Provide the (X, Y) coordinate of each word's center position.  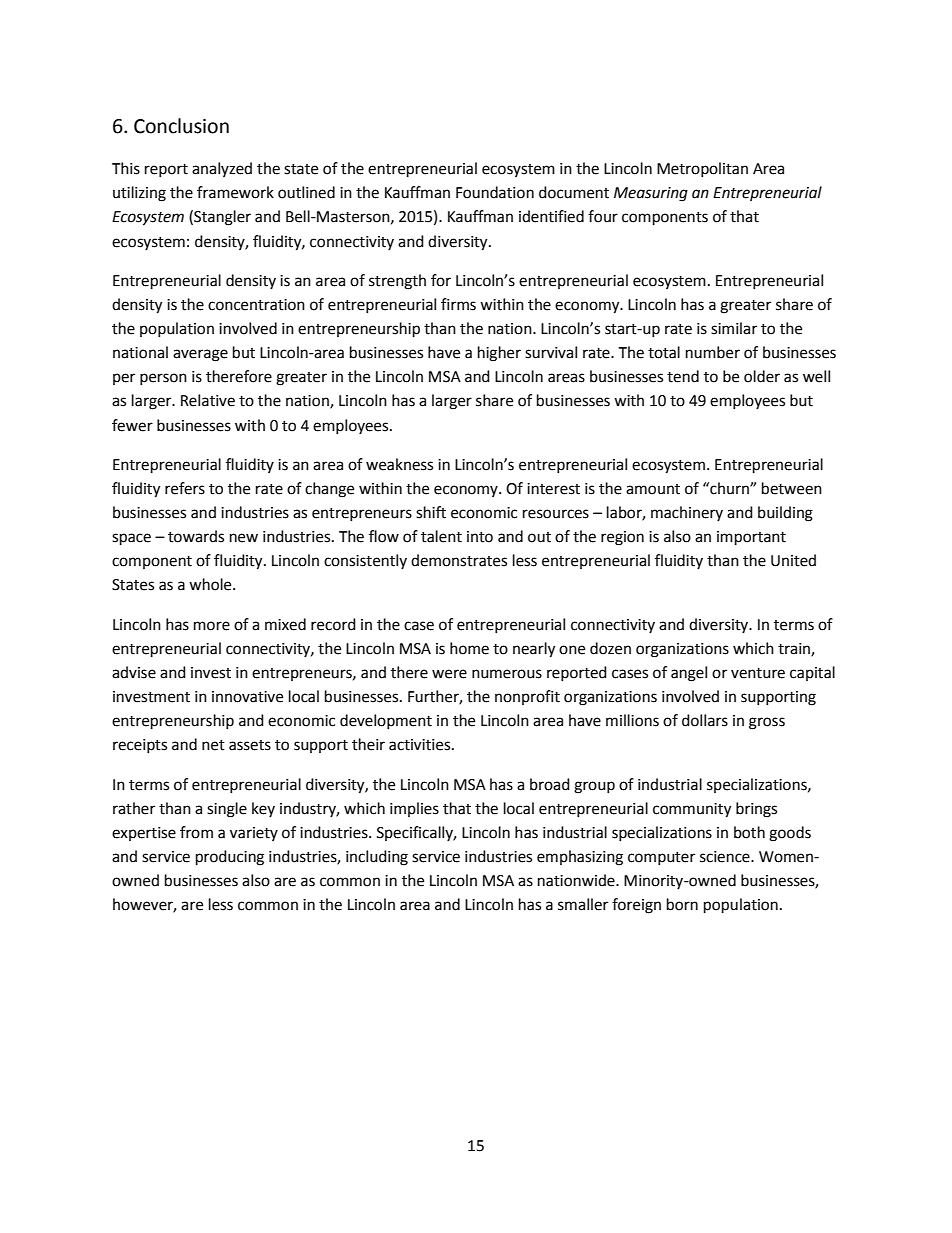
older (762, 376)
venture (758, 673)
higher (499, 354)
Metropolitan (702, 169)
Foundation (495, 192)
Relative (208, 400)
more (212, 626)
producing (230, 858)
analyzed (222, 169)
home (469, 648)
